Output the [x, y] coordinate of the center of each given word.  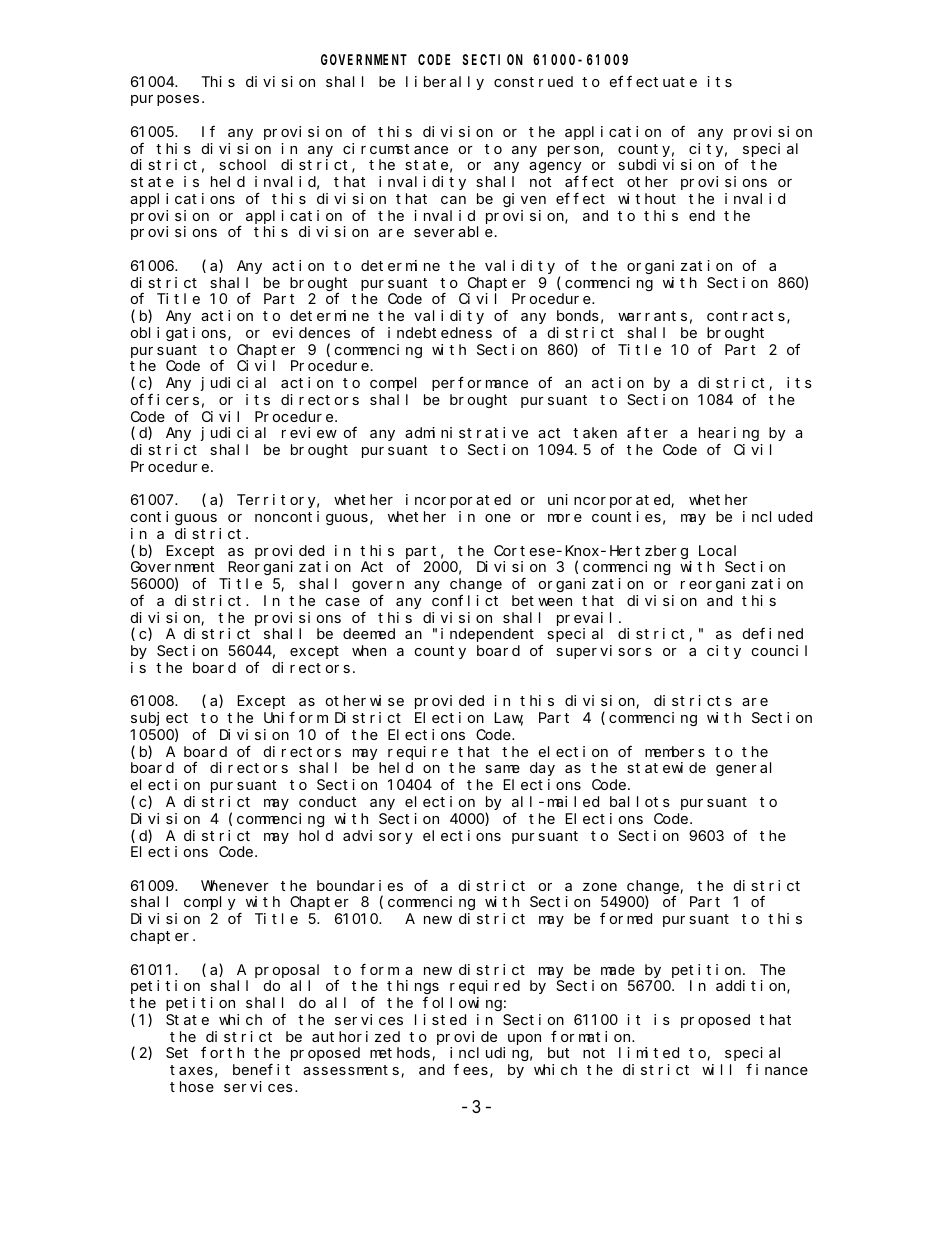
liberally [445, 83]
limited [649, 1052]
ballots [640, 801]
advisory [378, 837]
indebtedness [440, 332]
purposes [165, 100]
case [343, 602]
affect [589, 181]
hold [316, 835]
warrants [652, 316]
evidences [311, 332]
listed [440, 1019]
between [542, 600]
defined [773, 633]
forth [222, 1052]
